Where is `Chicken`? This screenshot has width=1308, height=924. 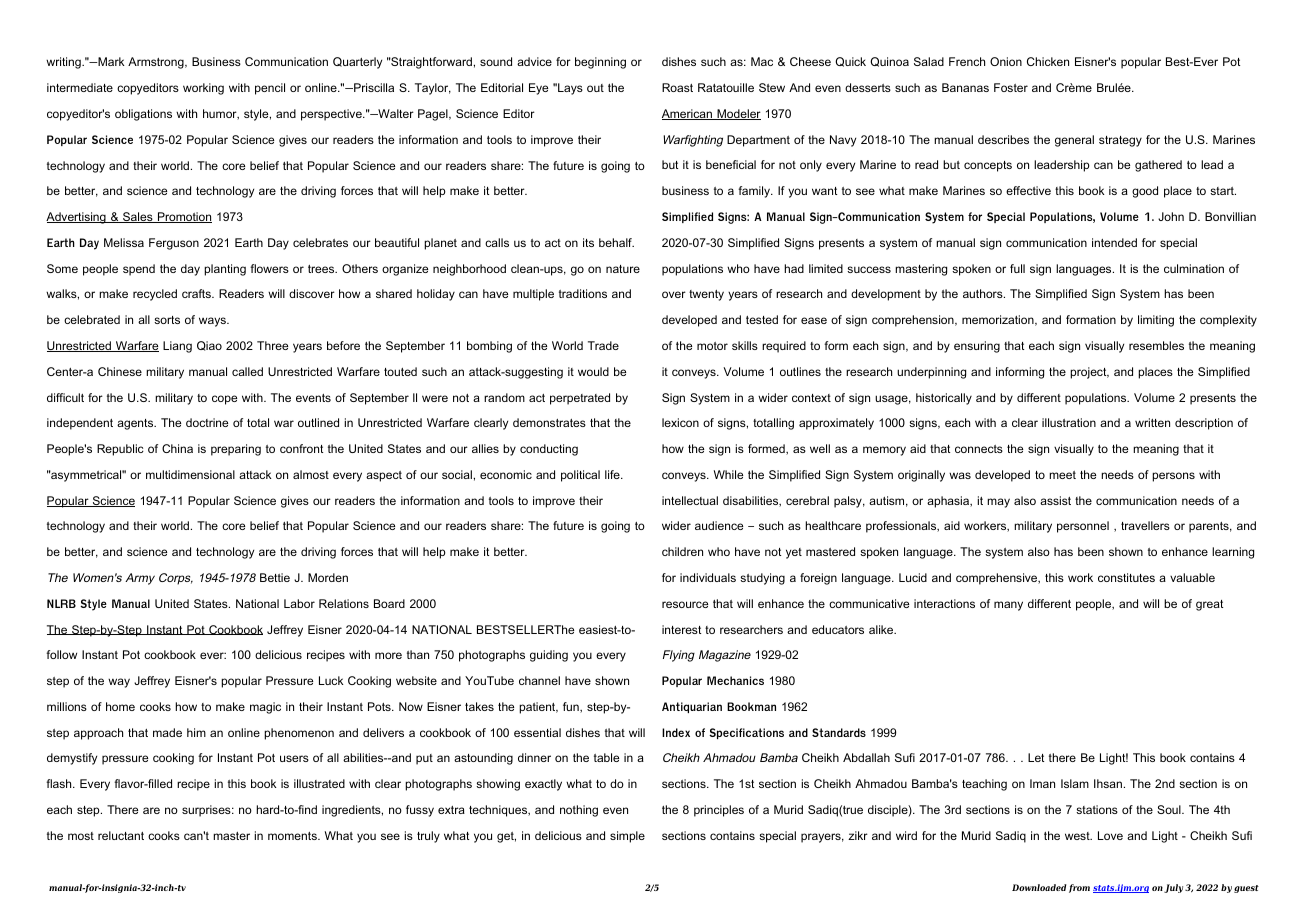
Chicken is located at coordinates (1048, 61).
